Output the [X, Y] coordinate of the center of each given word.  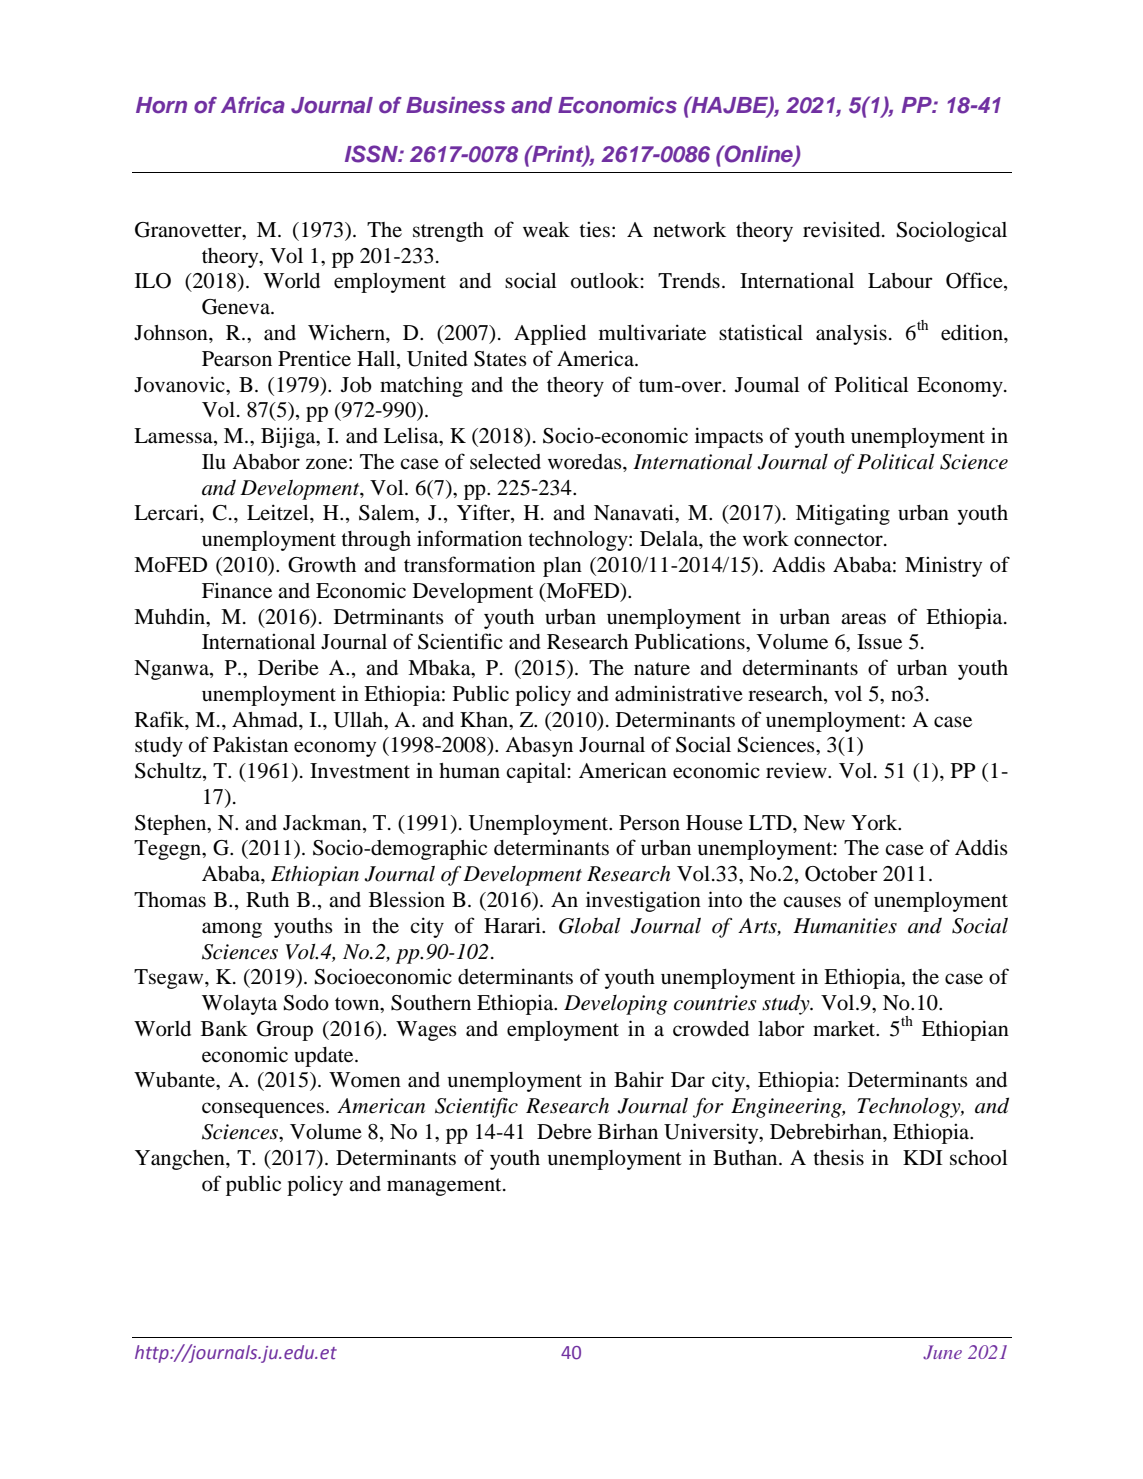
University [712, 1133]
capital [536, 772]
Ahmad [266, 720]
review [797, 770]
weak [546, 230]
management [445, 1187]
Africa [253, 105]
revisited [843, 229]
